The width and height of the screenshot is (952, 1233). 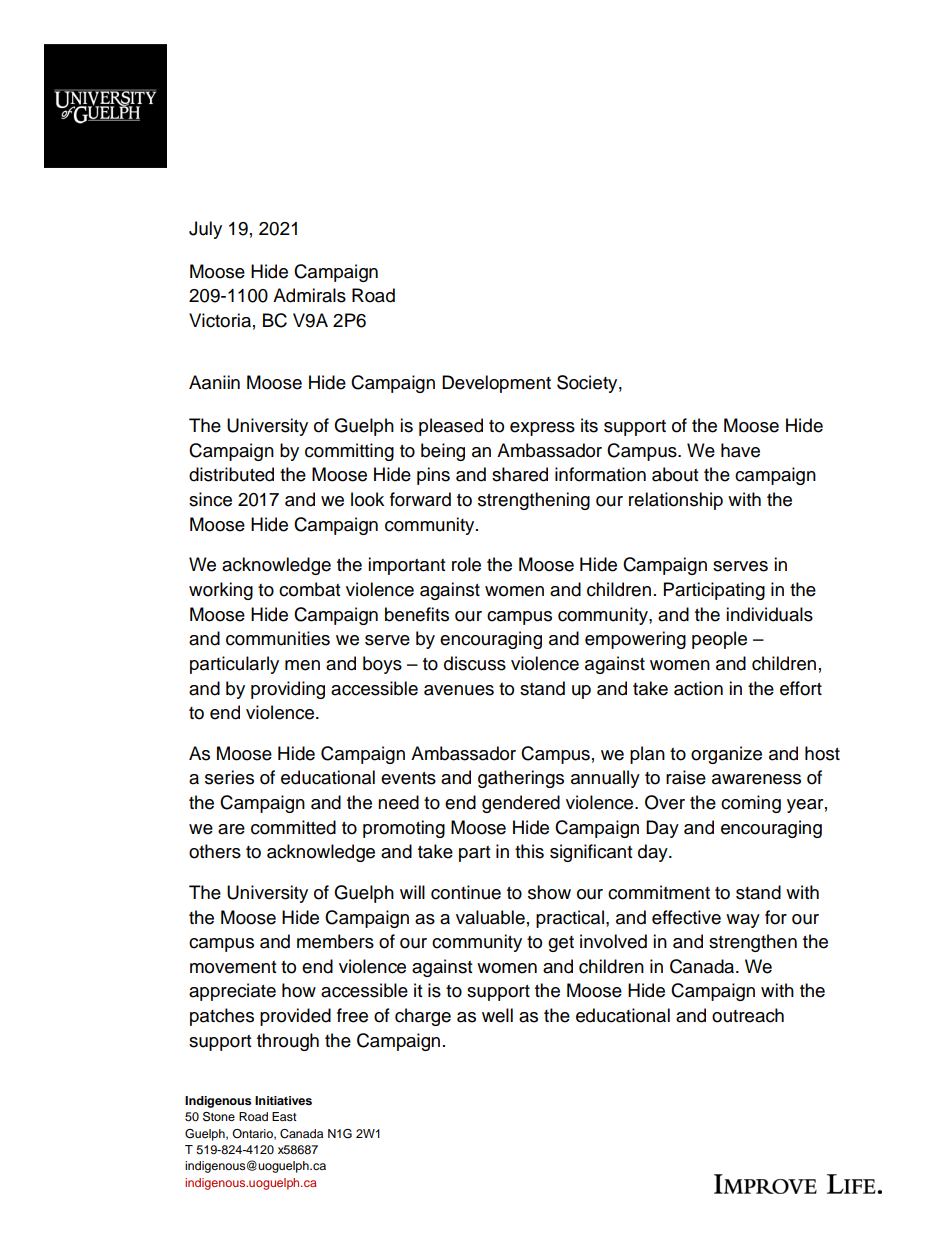 What do you see at coordinates (496, 384) in the screenshot?
I see `Development` at bounding box center [496, 384].
